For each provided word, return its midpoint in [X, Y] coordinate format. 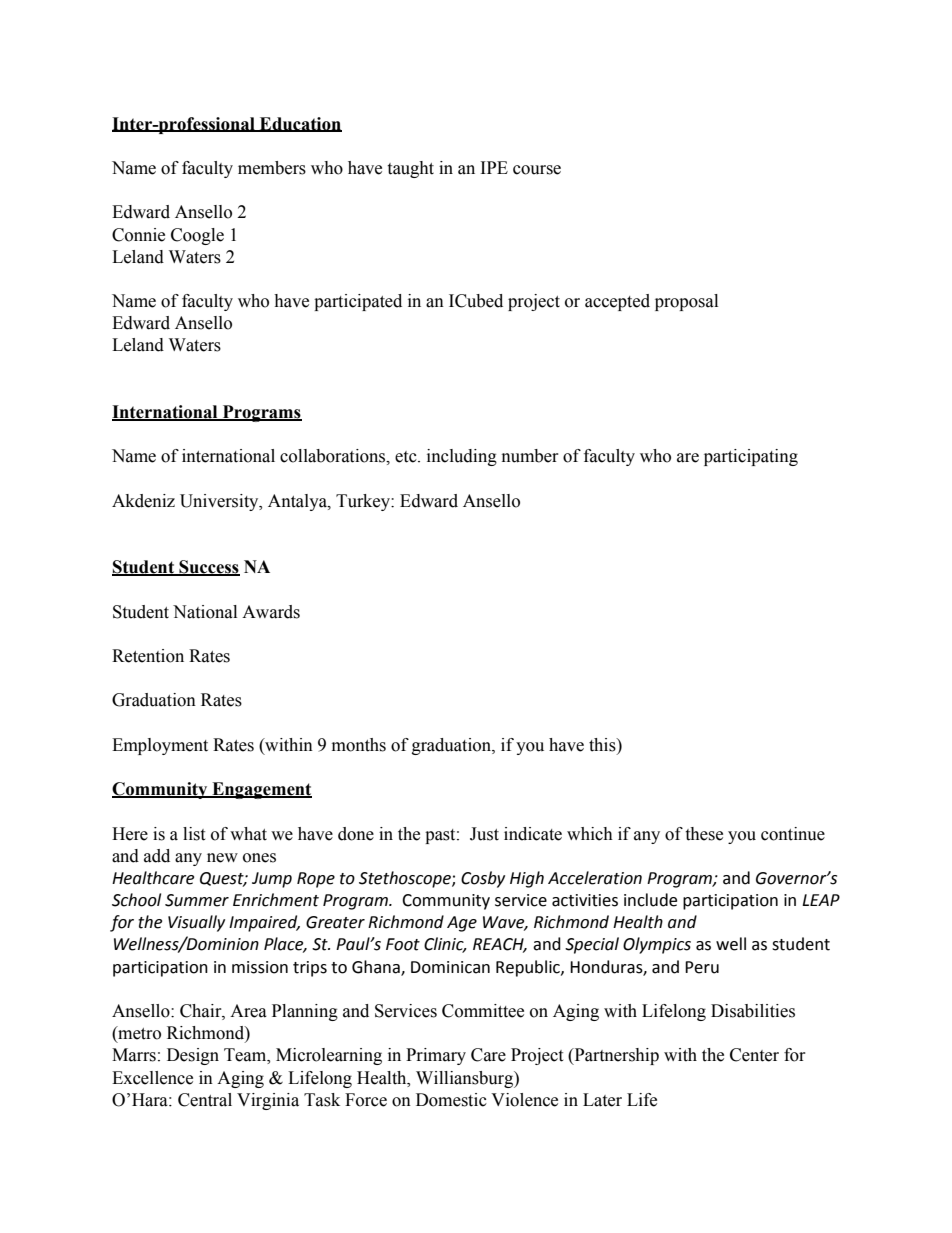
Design [193, 1056]
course [537, 170]
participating [751, 457]
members [272, 168]
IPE [494, 167]
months [359, 745]
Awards [271, 612]
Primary [436, 1056]
